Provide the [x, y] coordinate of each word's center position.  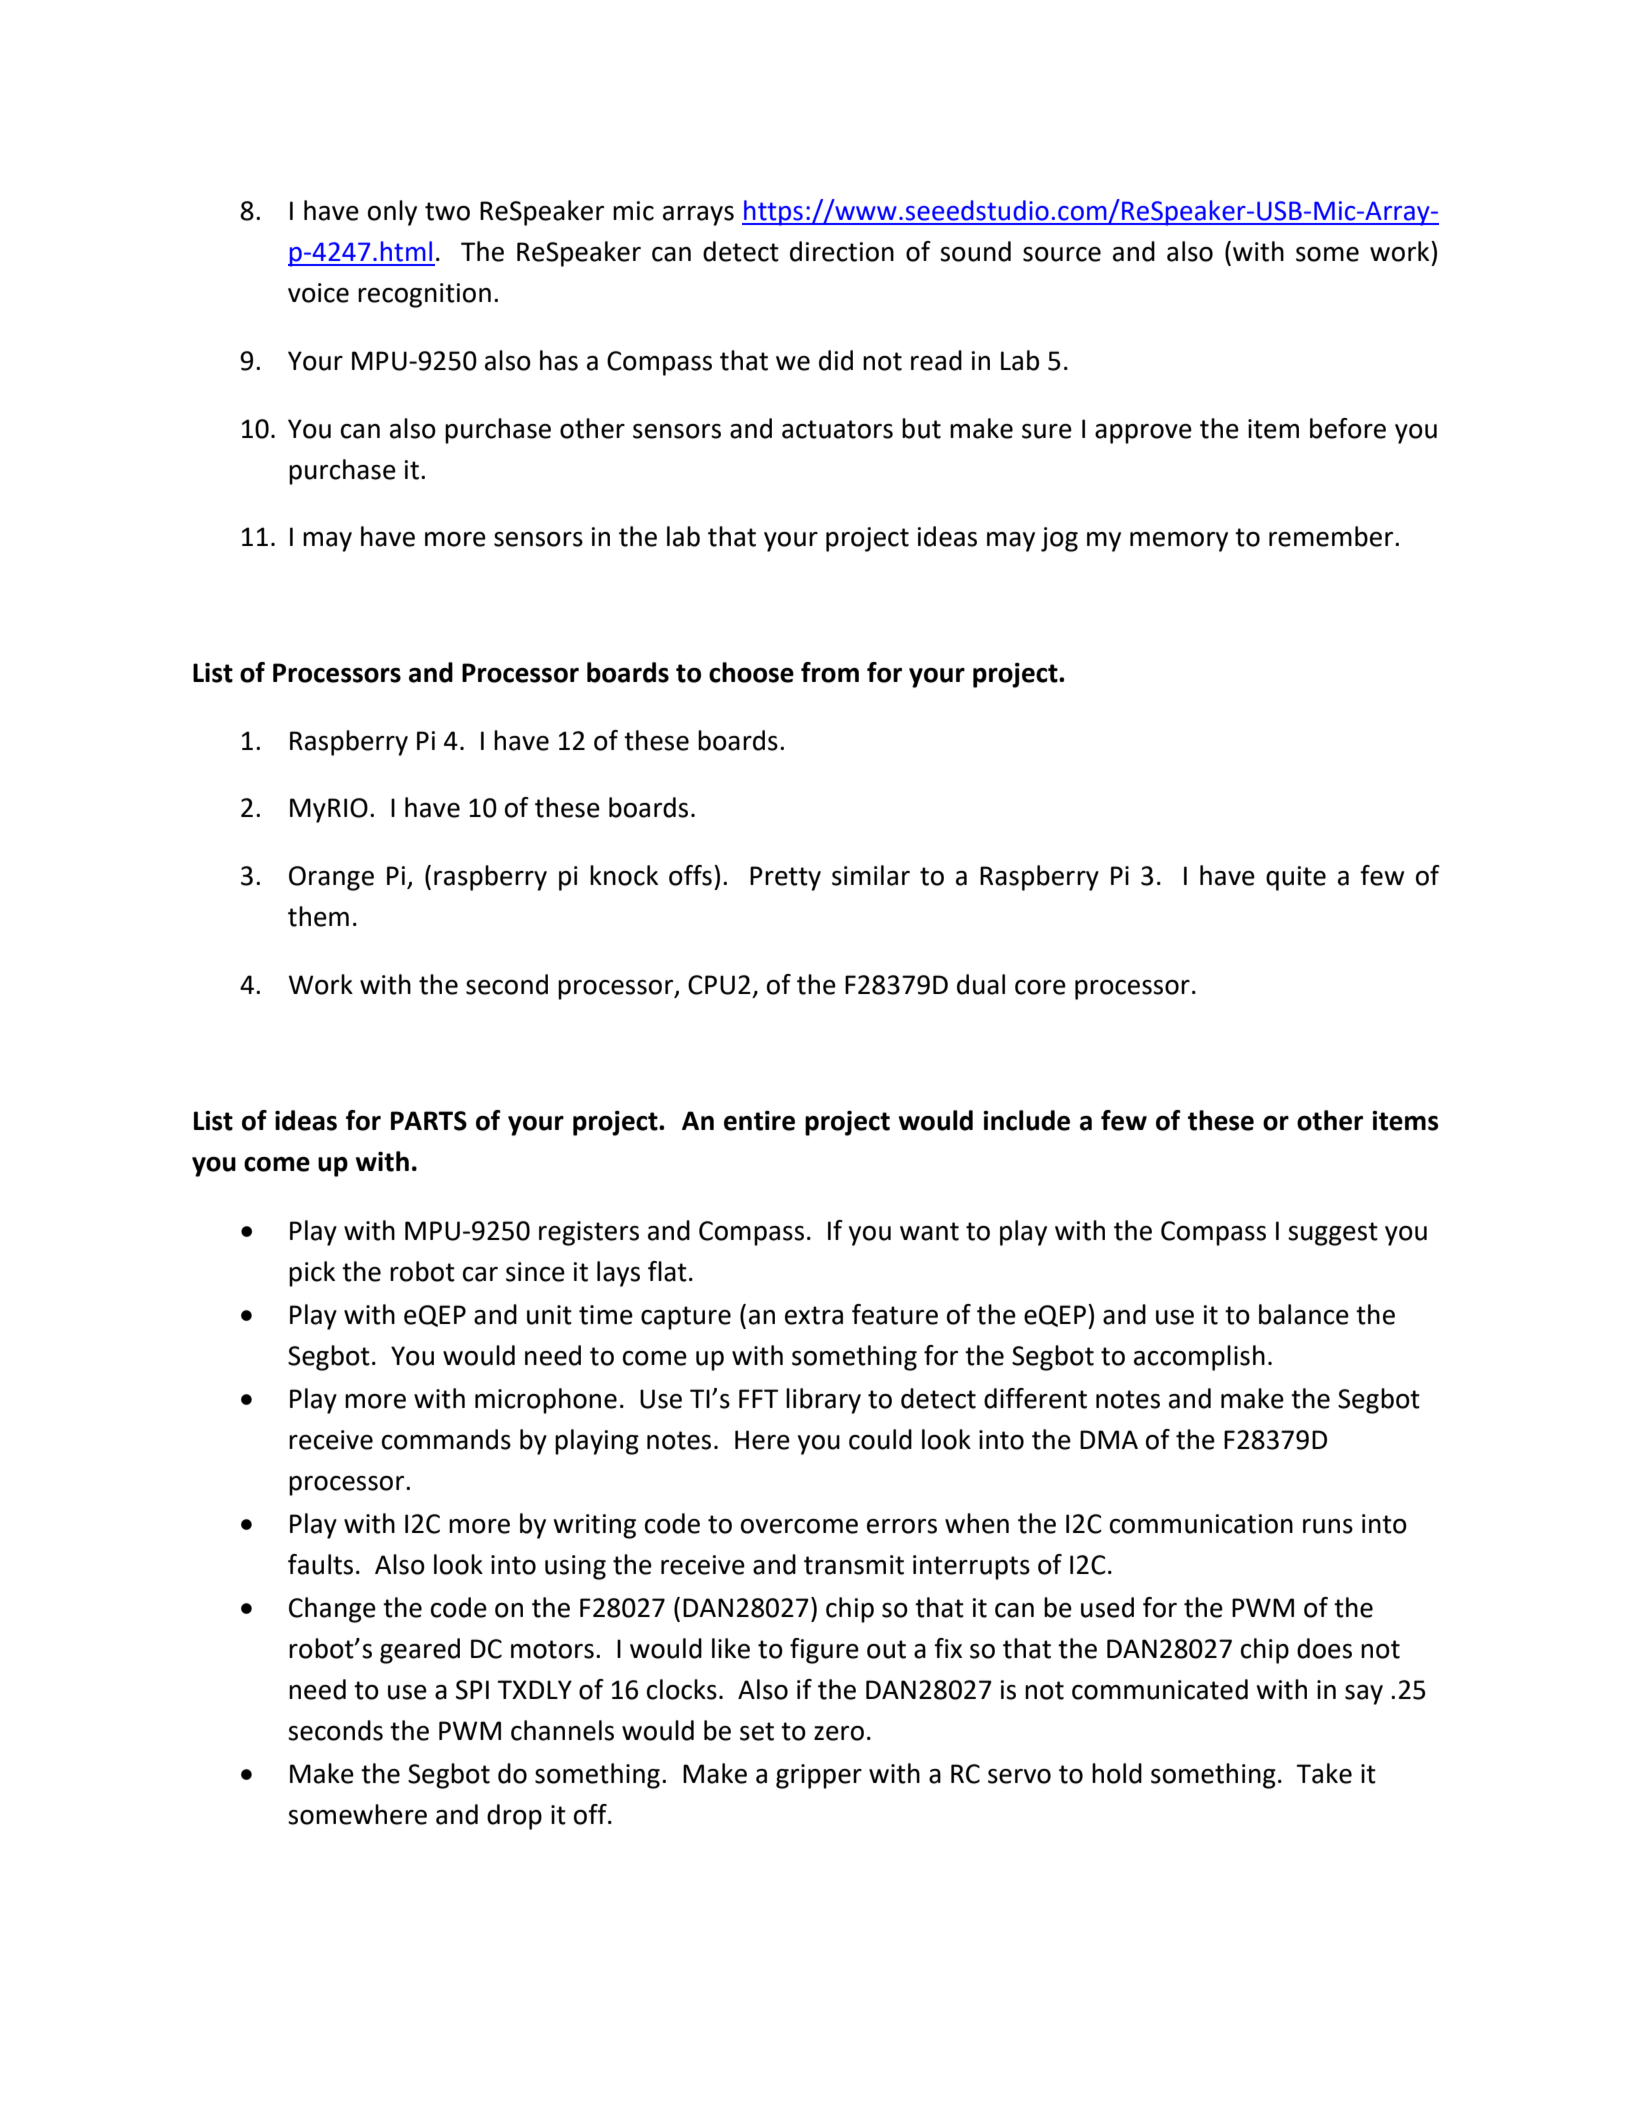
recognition [424, 295]
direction [842, 251]
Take [1324, 1773]
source [1062, 254]
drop [514, 1817]
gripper [819, 1776]
